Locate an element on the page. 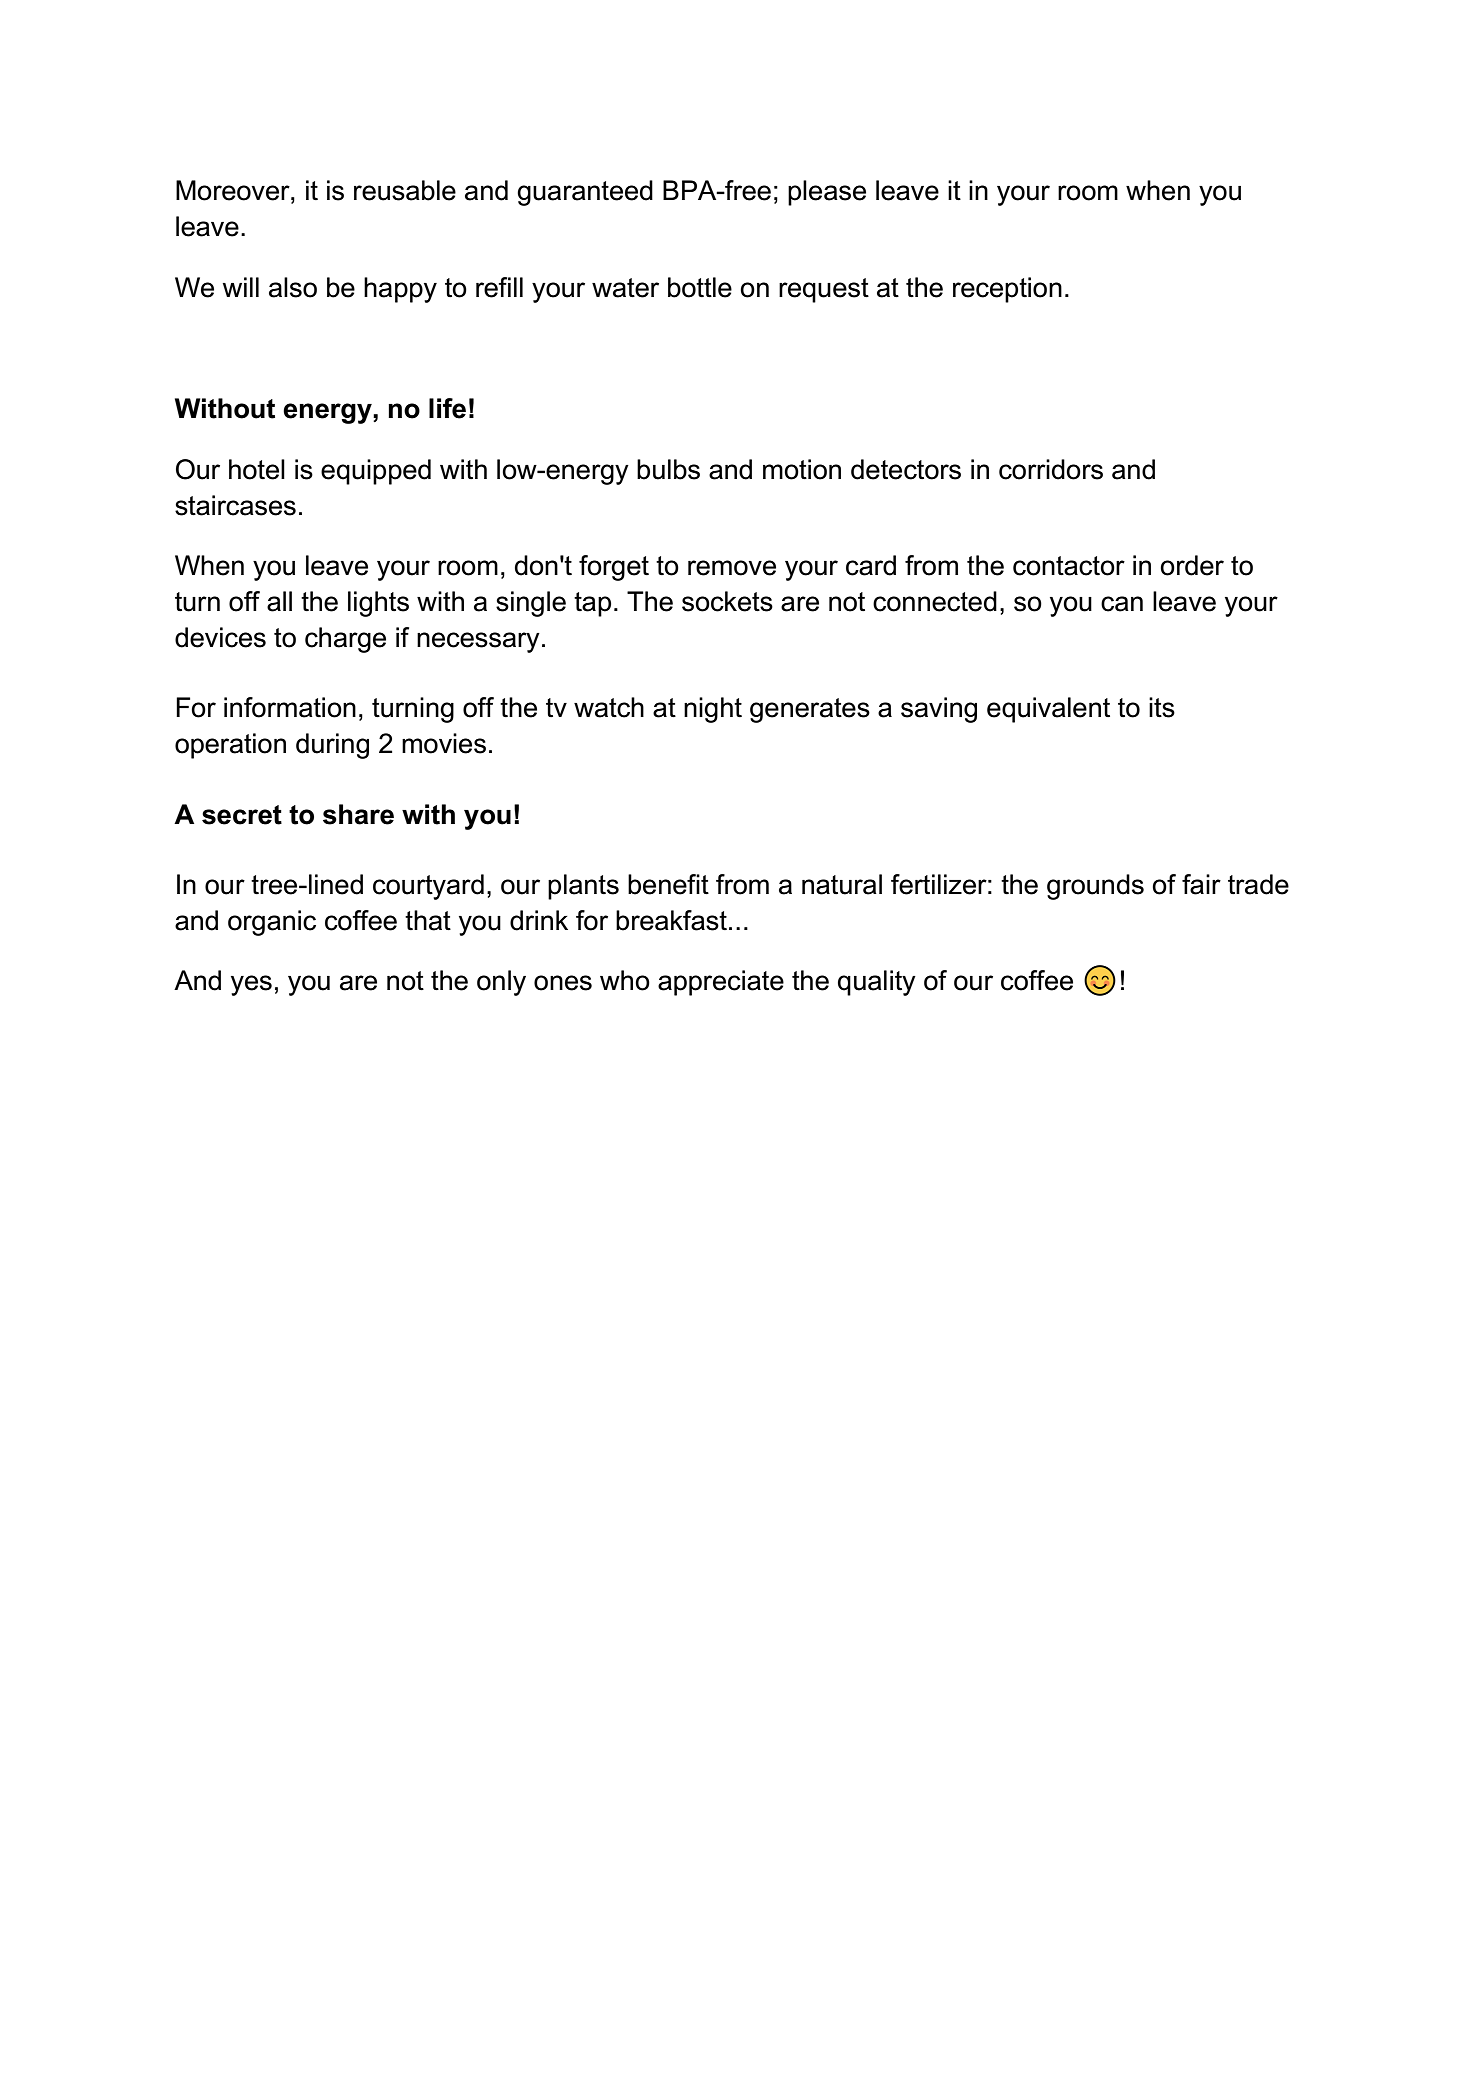 Image resolution: width=1468 pixels, height=2078 pixels. sockets is located at coordinates (727, 601).
